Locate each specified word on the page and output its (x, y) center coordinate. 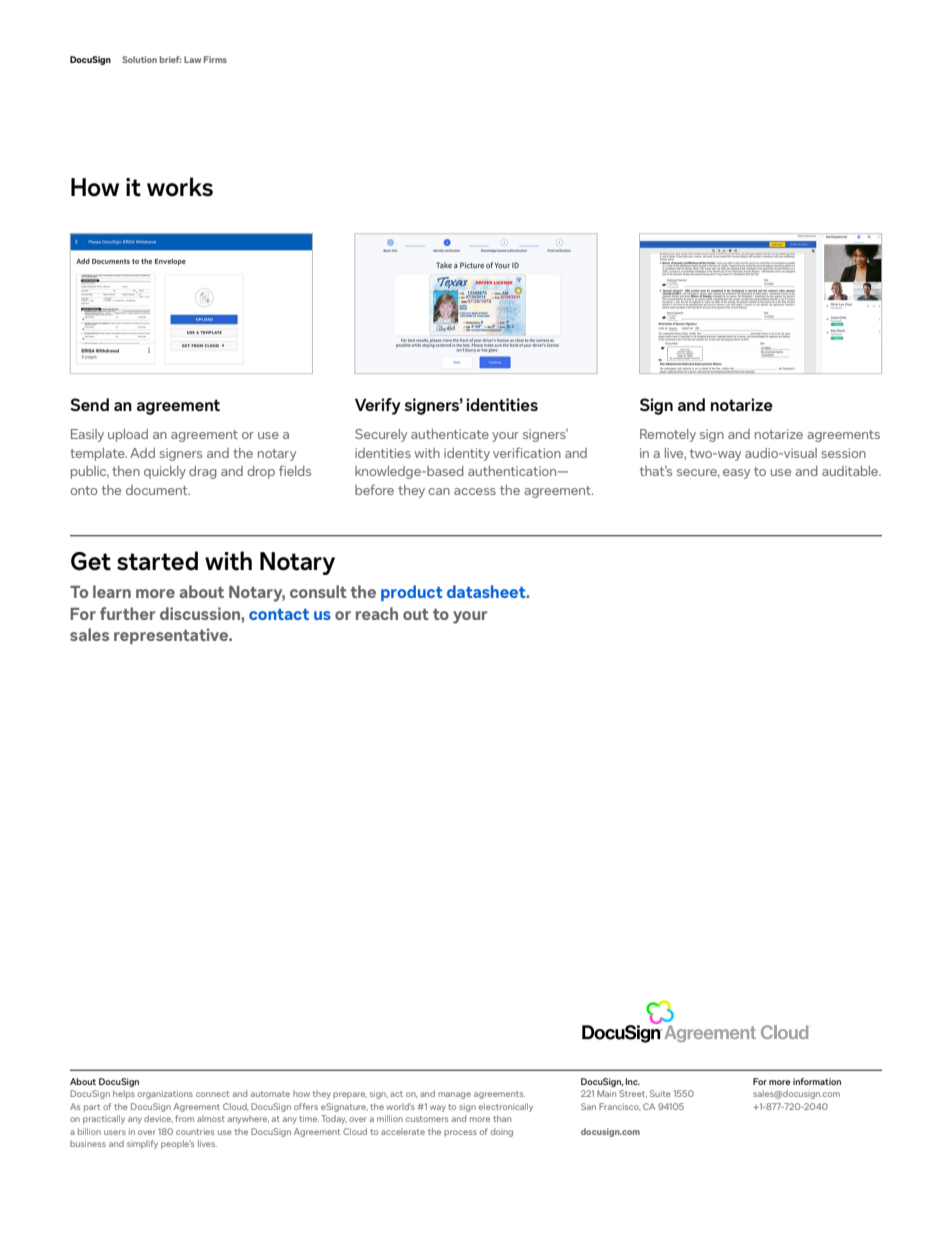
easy (736, 474)
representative (172, 636)
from (184, 1118)
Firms (215, 59)
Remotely (668, 435)
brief (170, 59)
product (412, 593)
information (817, 1081)
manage (454, 1095)
